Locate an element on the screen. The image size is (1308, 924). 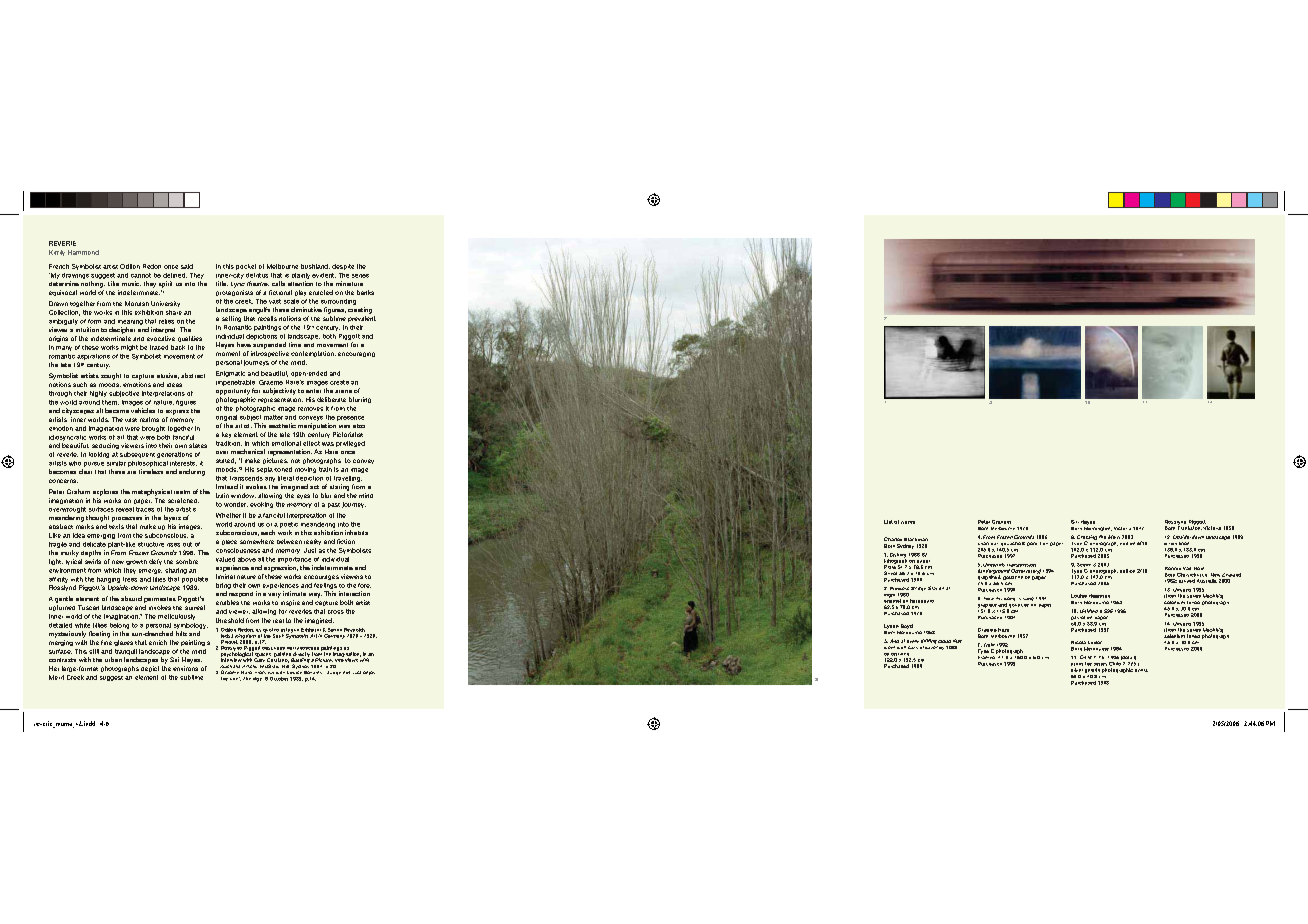
also is located at coordinates (359, 426).
